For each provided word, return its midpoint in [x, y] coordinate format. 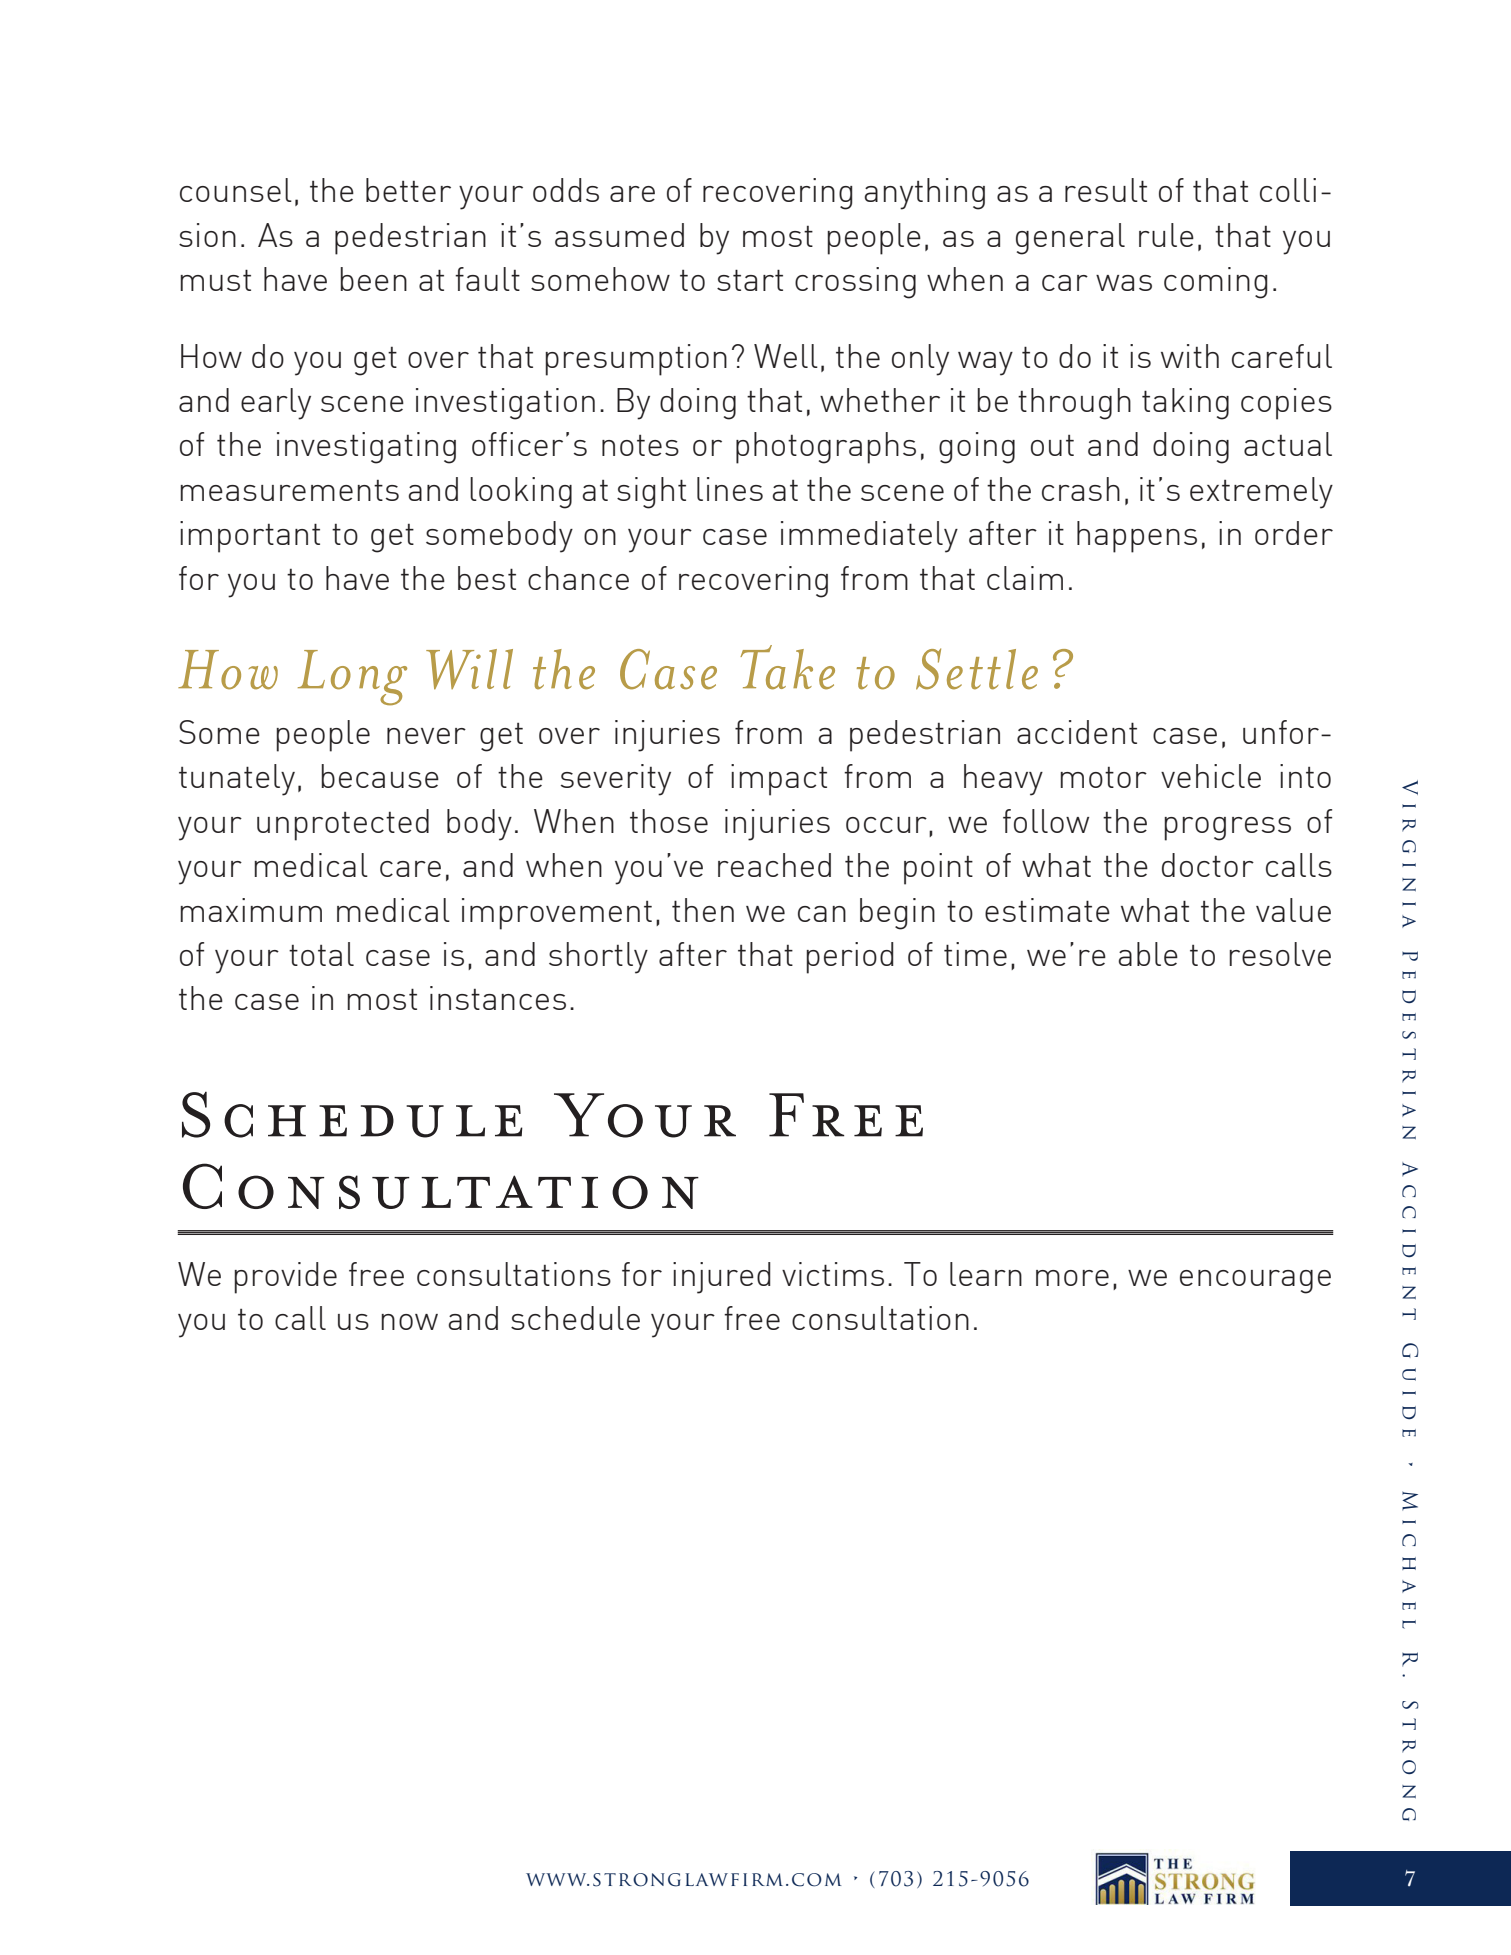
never [426, 736]
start [750, 280]
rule [1166, 235]
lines [730, 489]
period [850, 958]
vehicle [1211, 776]
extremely [1261, 493]
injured [722, 1278]
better [408, 190]
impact [779, 780]
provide [285, 1278]
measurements [289, 490]
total [321, 954]
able [1148, 954]
